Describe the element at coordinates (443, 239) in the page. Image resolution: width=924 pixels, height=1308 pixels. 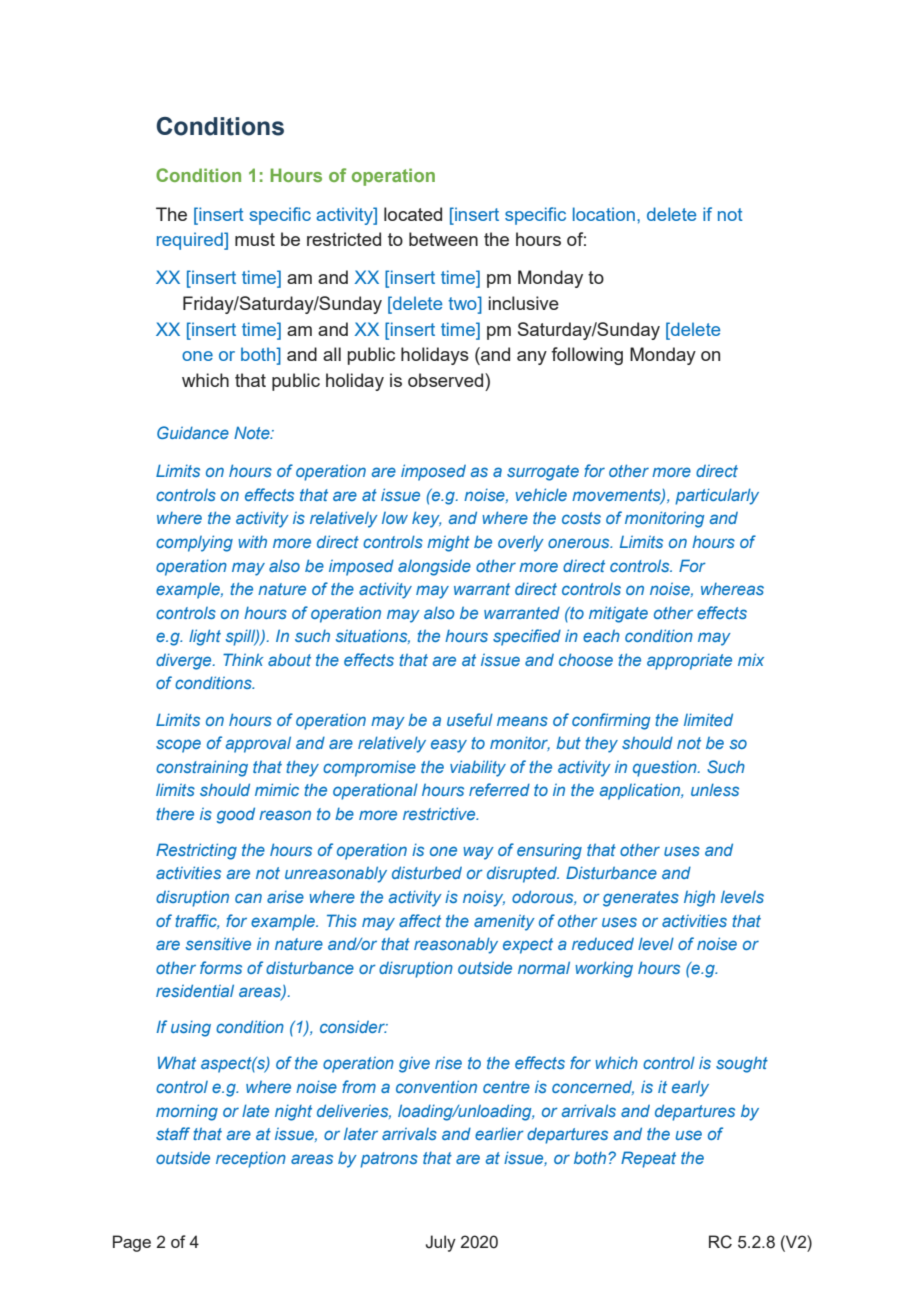
I see `between` at that location.
